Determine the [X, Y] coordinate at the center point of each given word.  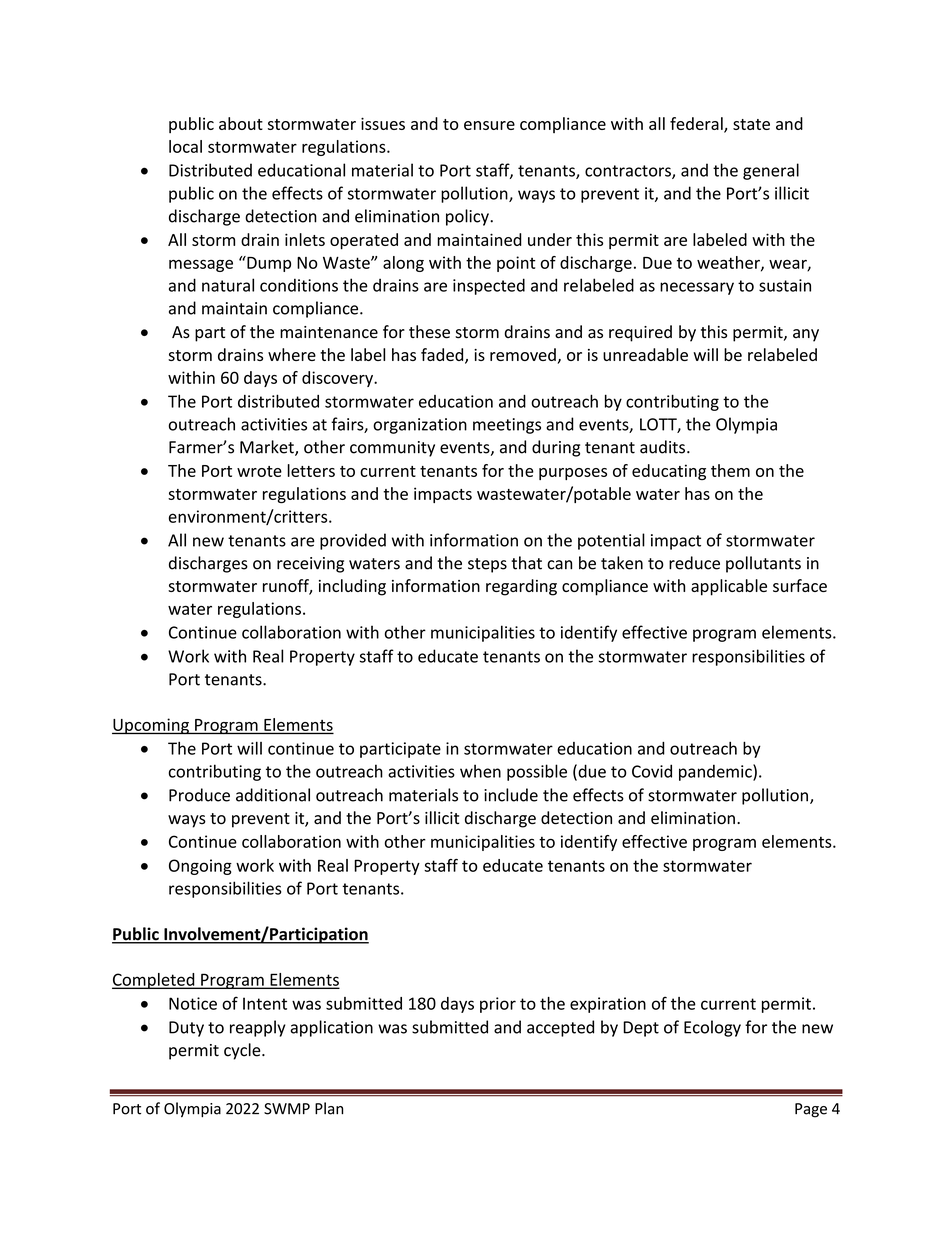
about [241, 123]
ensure [489, 125]
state [751, 124]
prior [498, 1005]
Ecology [712, 1028]
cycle [243, 1051]
